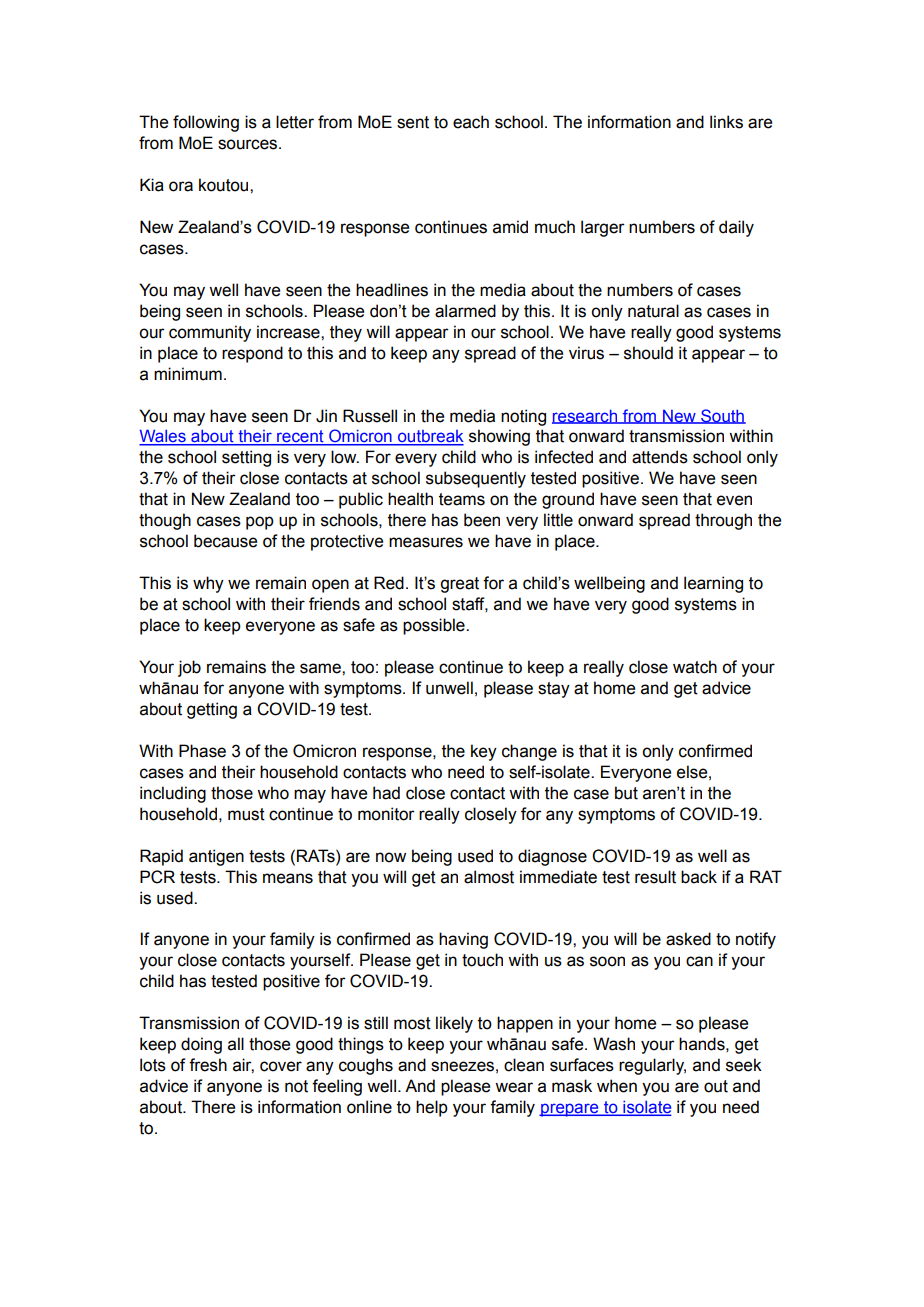 This screenshot has width=924, height=1307. I want to click on back, so click(699, 877).
